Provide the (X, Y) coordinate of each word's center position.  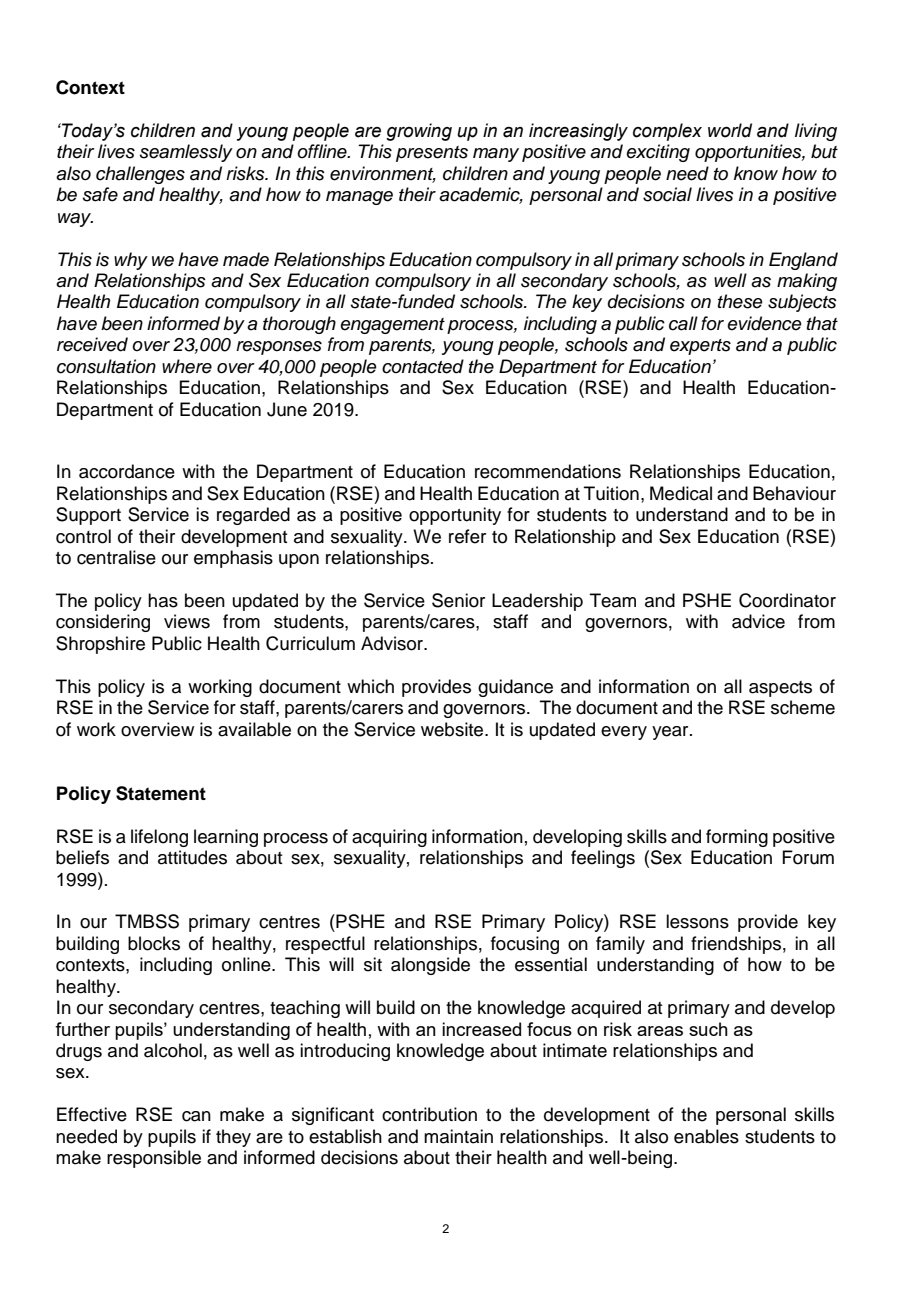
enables (706, 1136)
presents (432, 154)
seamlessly (186, 153)
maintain (458, 1136)
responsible (154, 1159)
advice (758, 621)
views (187, 621)
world (730, 130)
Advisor (393, 643)
